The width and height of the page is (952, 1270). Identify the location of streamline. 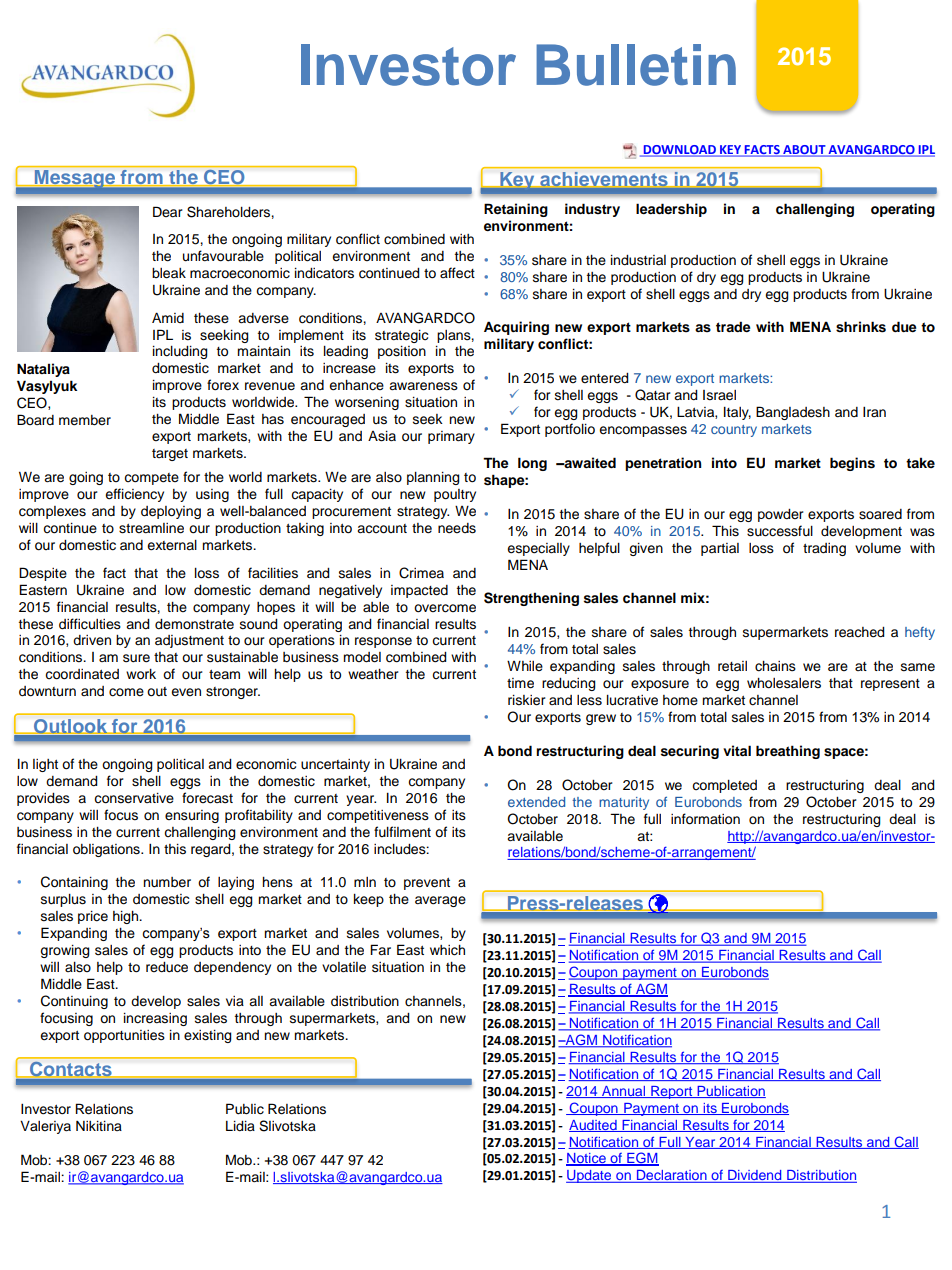
(151, 528).
